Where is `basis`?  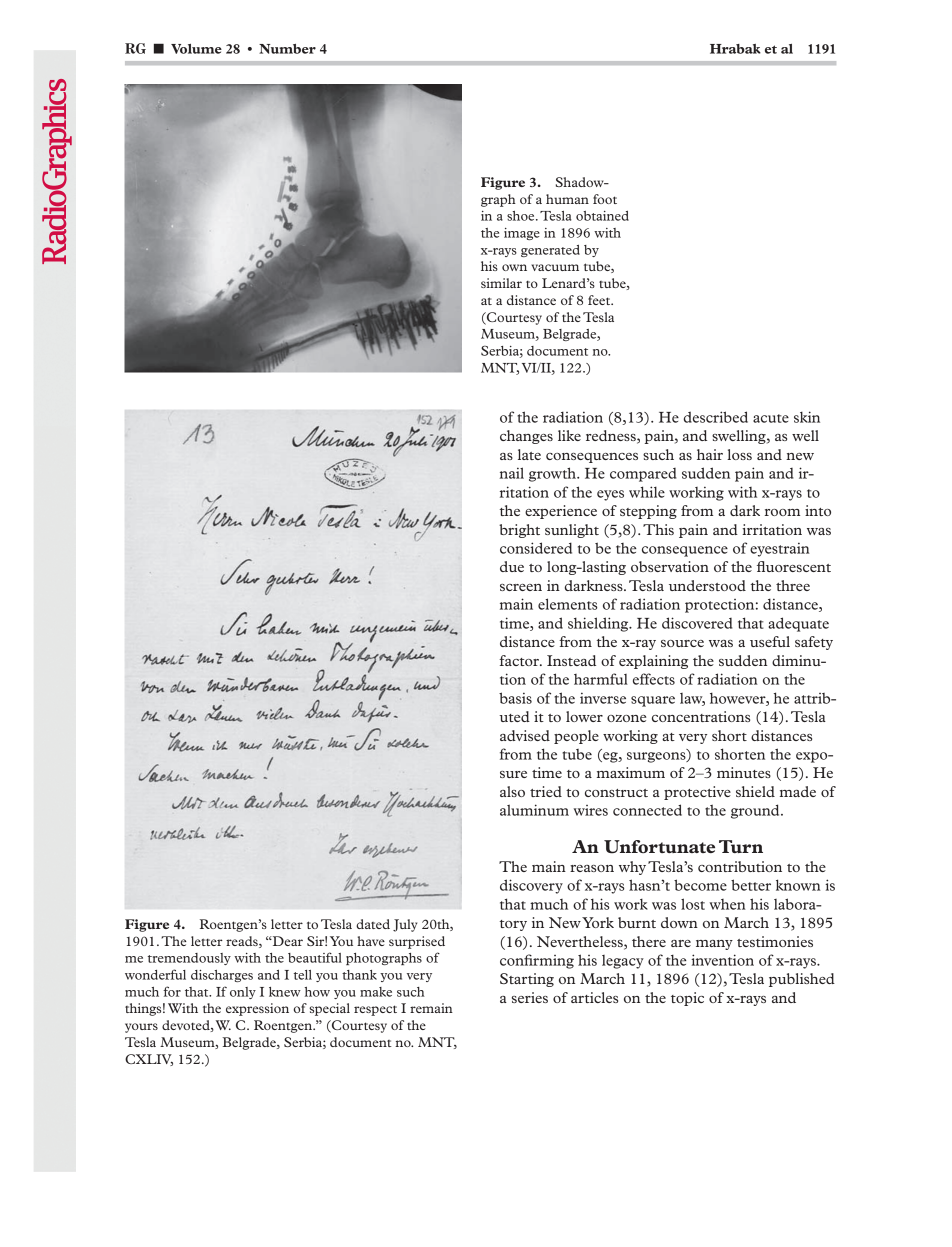 basis is located at coordinates (515, 698).
